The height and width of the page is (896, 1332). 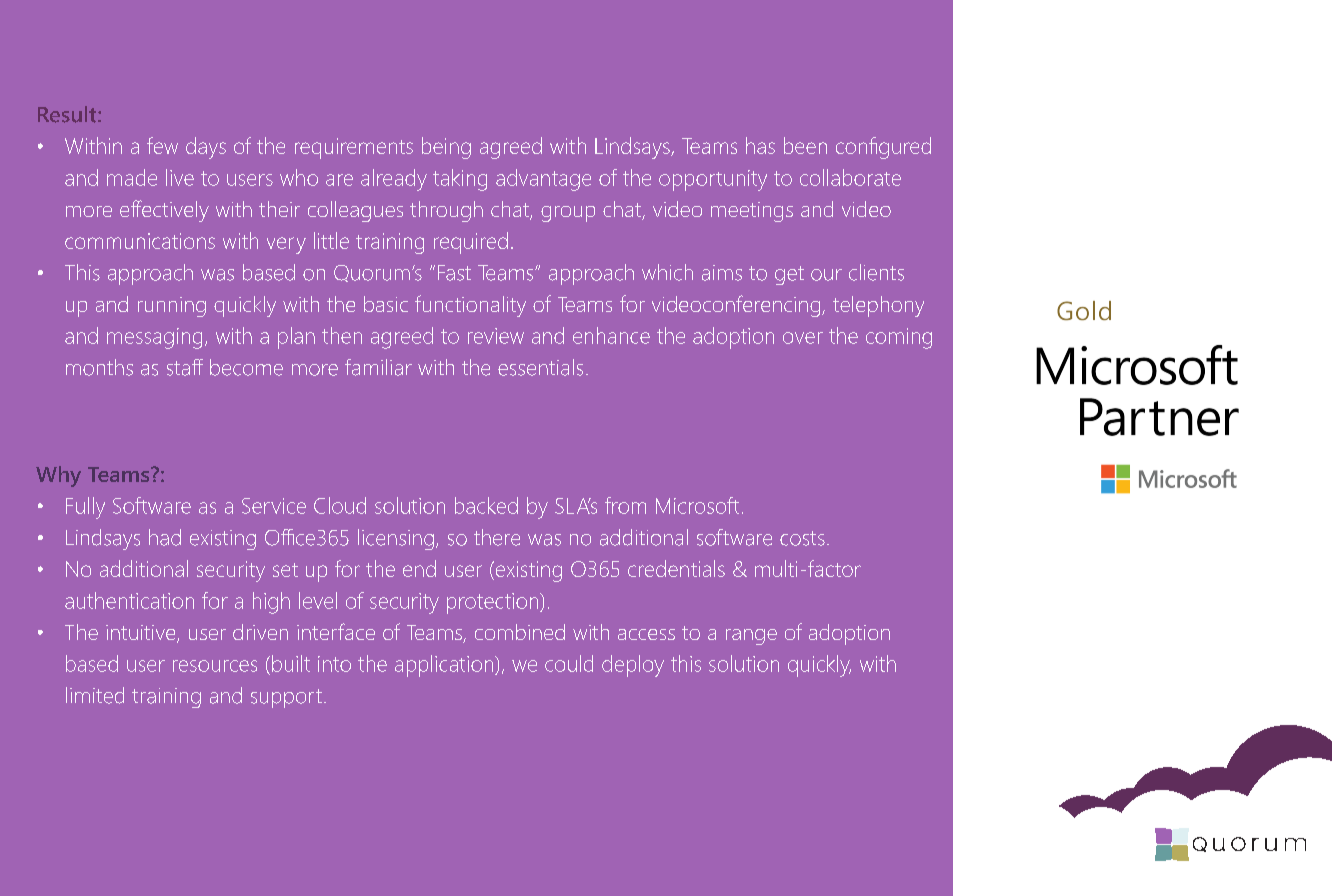 I want to click on resources, so click(x=215, y=666).
